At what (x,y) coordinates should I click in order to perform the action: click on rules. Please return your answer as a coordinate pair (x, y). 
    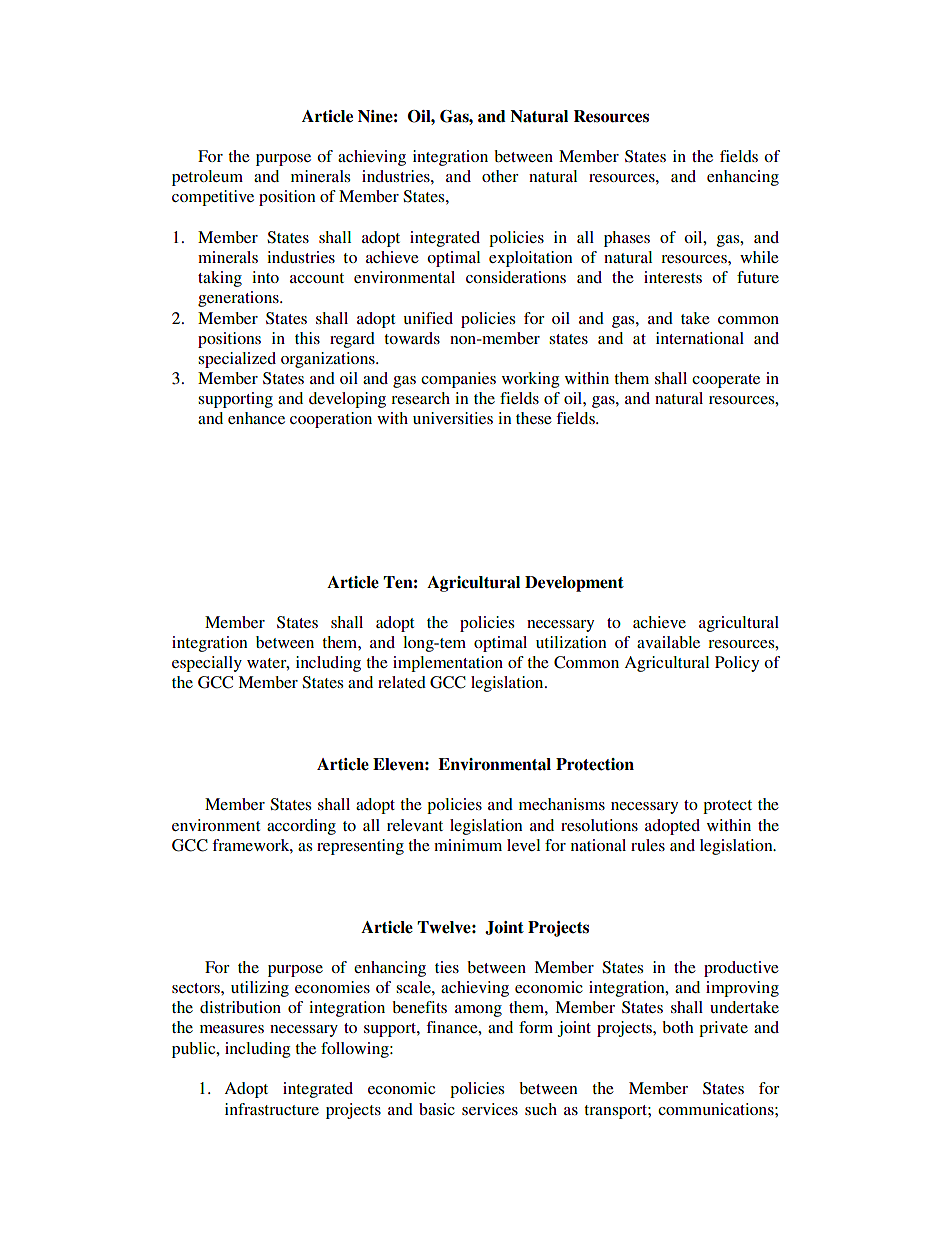
    Looking at the image, I should click on (648, 845).
